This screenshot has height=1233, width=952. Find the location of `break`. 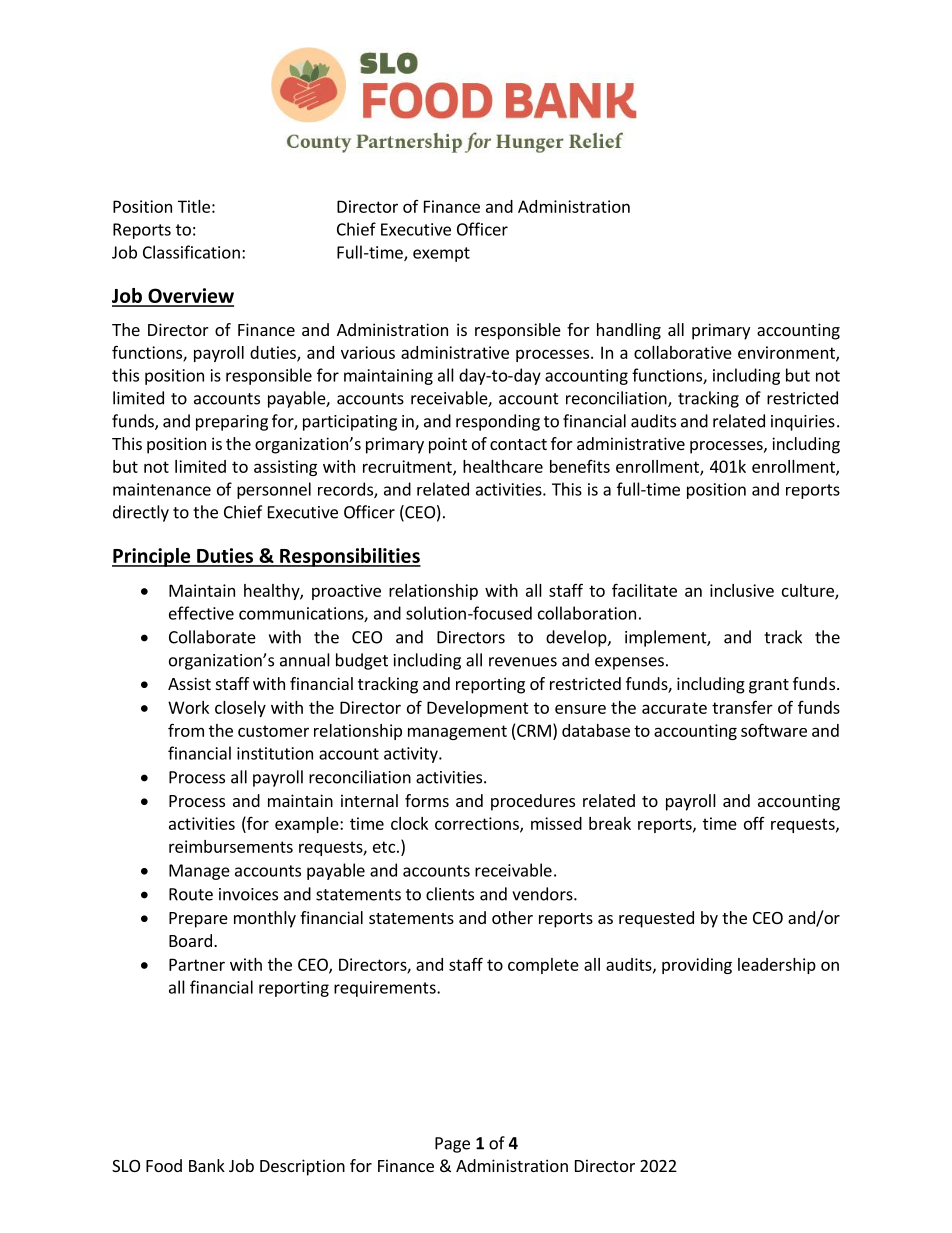

break is located at coordinates (610, 823).
